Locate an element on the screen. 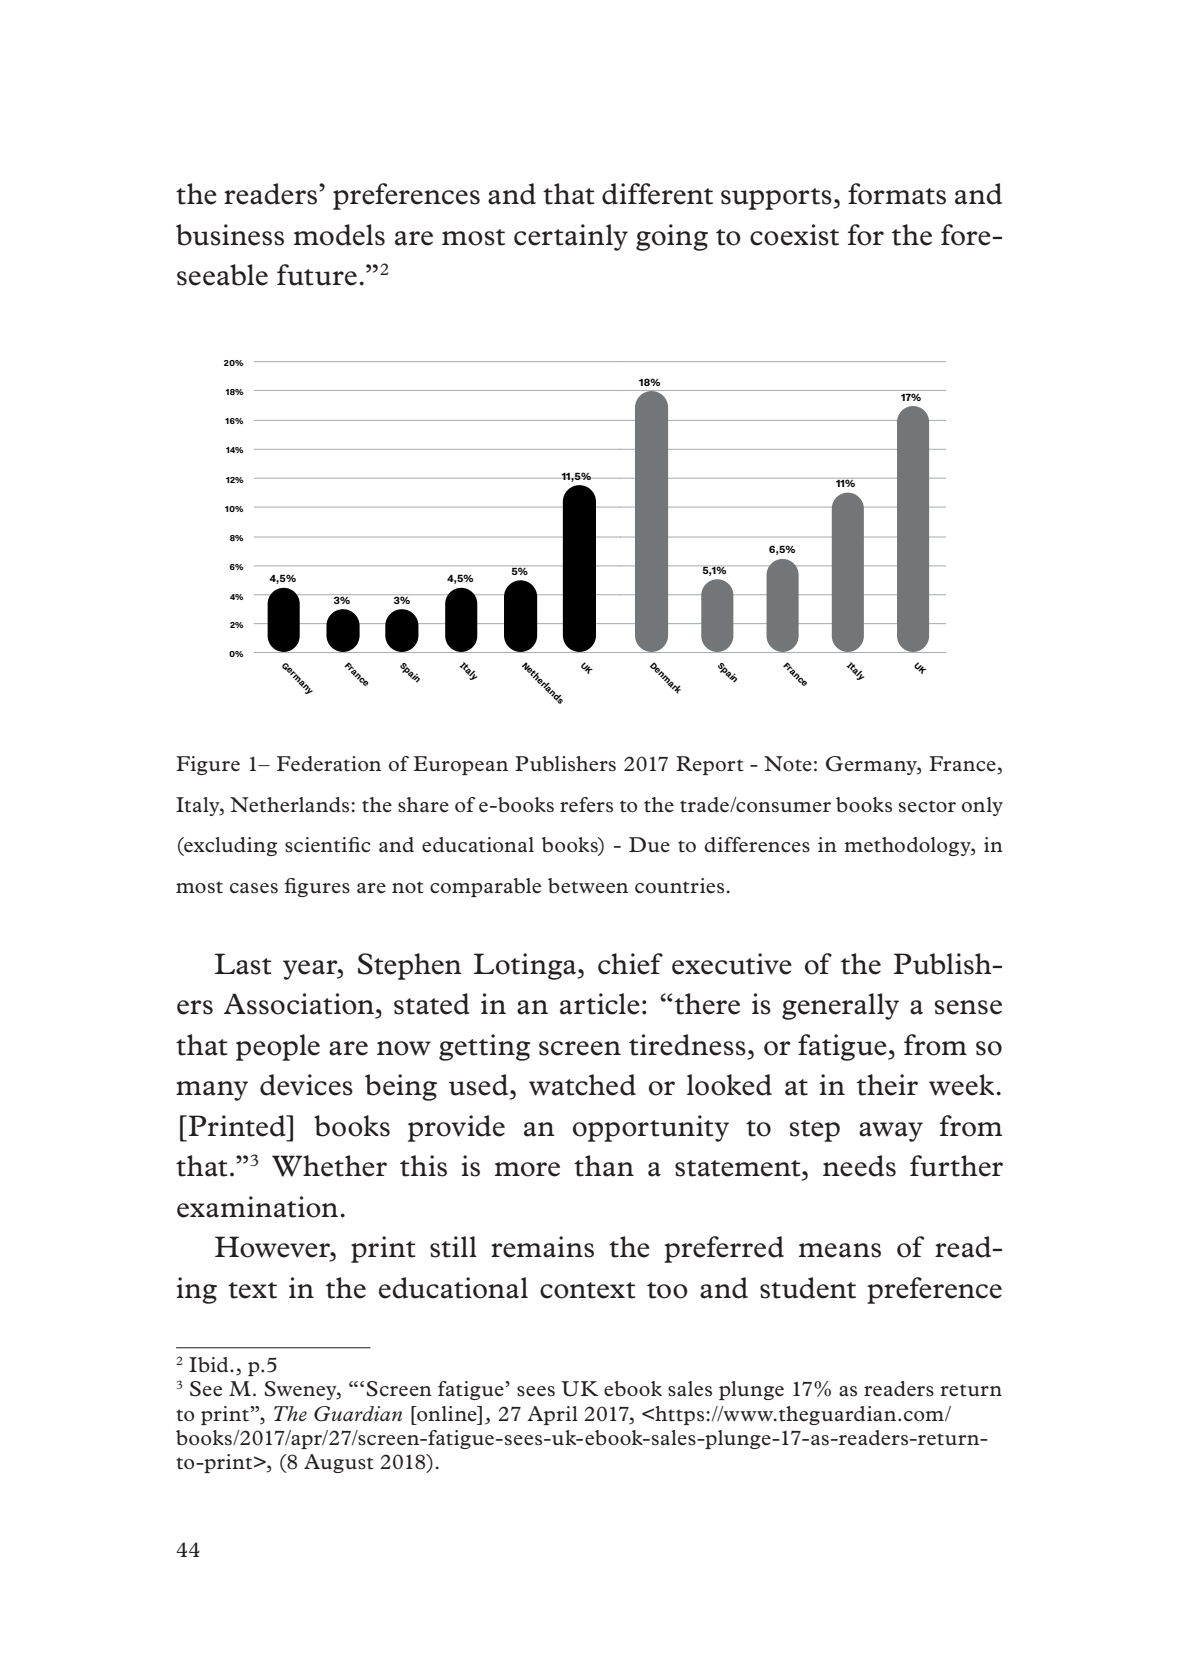  Report is located at coordinates (710, 765).
